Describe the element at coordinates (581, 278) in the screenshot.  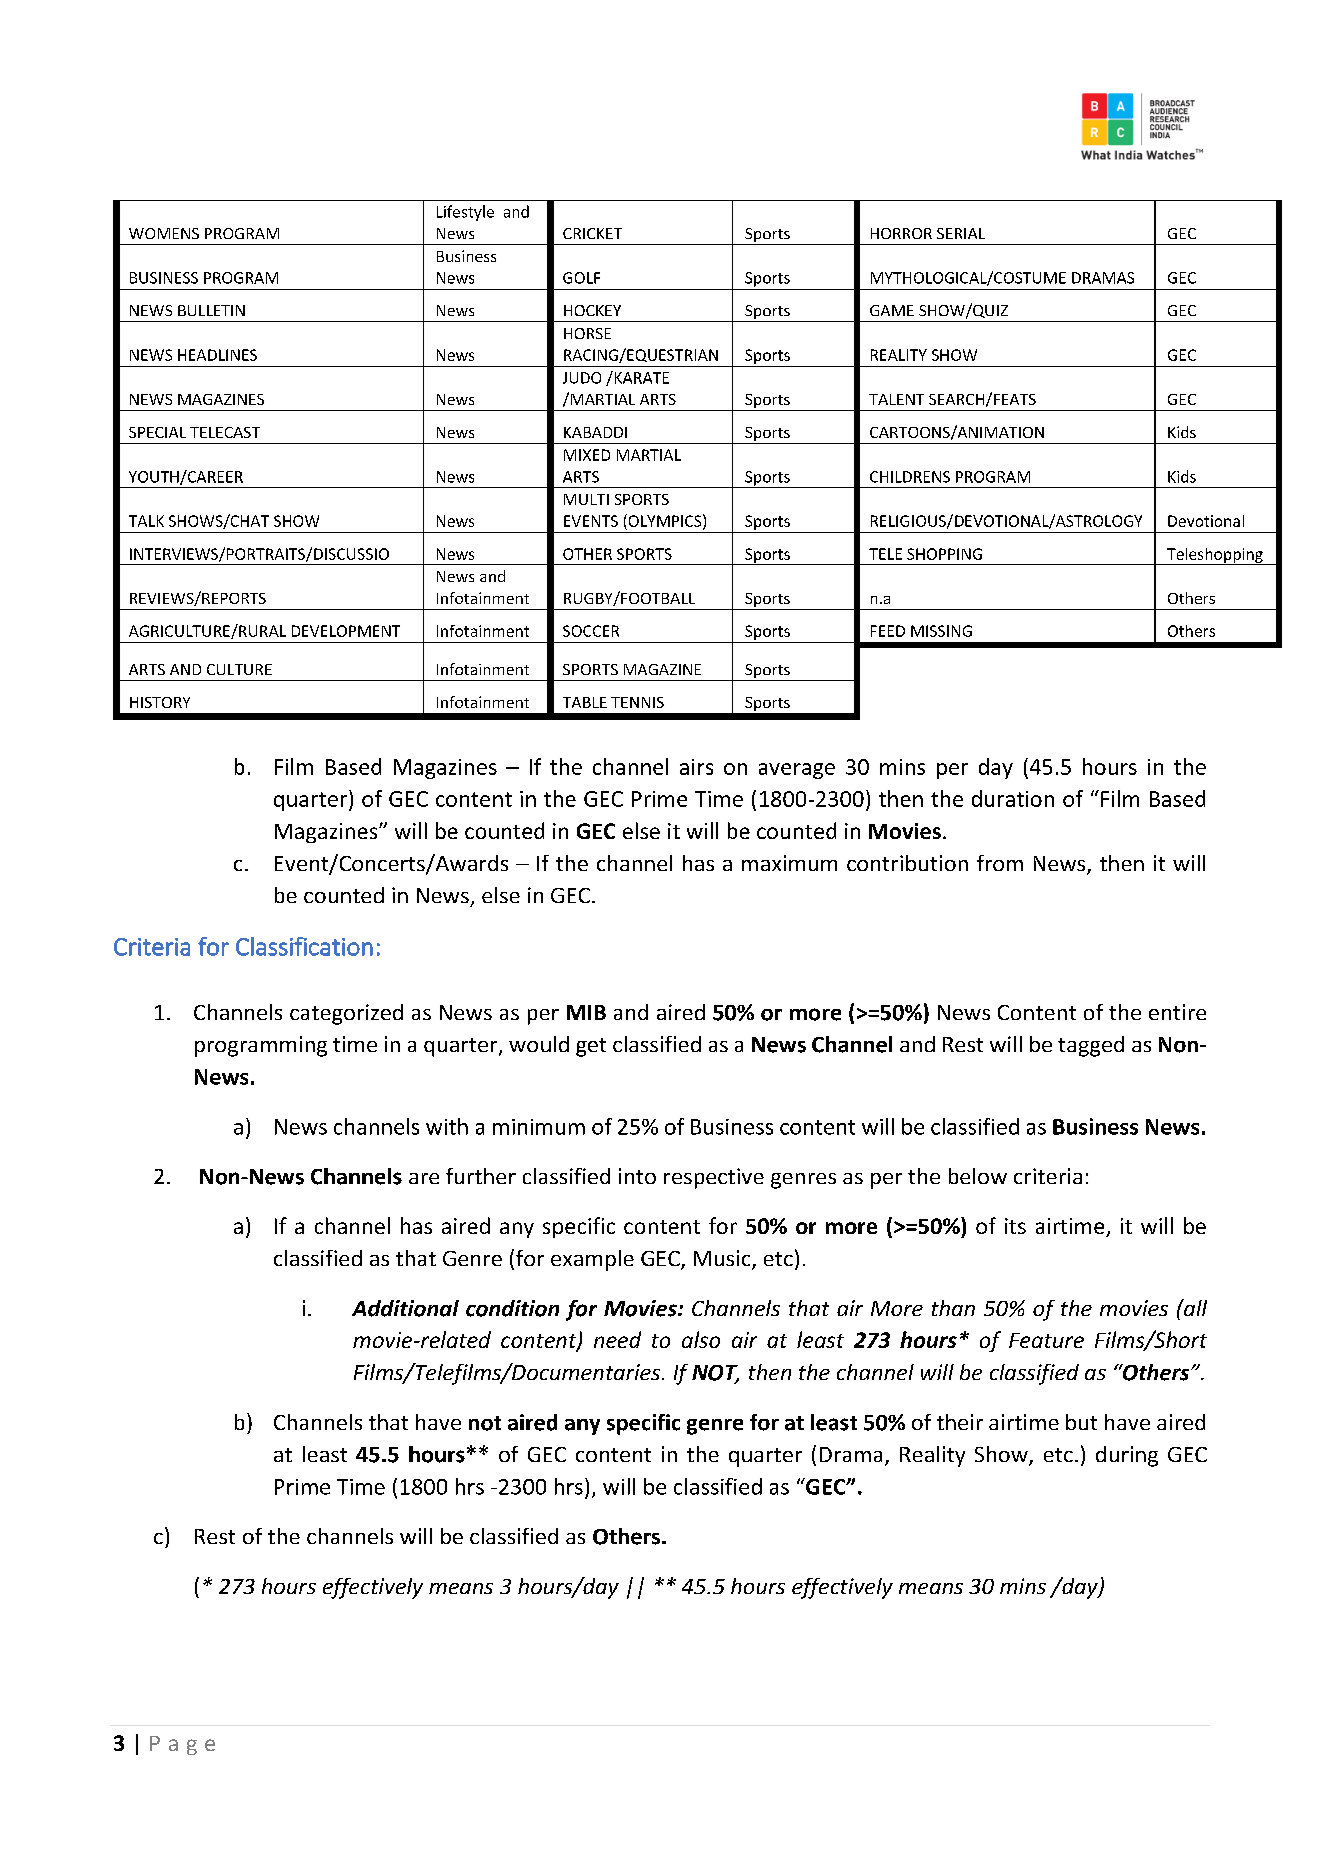
I see `GOLF` at that location.
